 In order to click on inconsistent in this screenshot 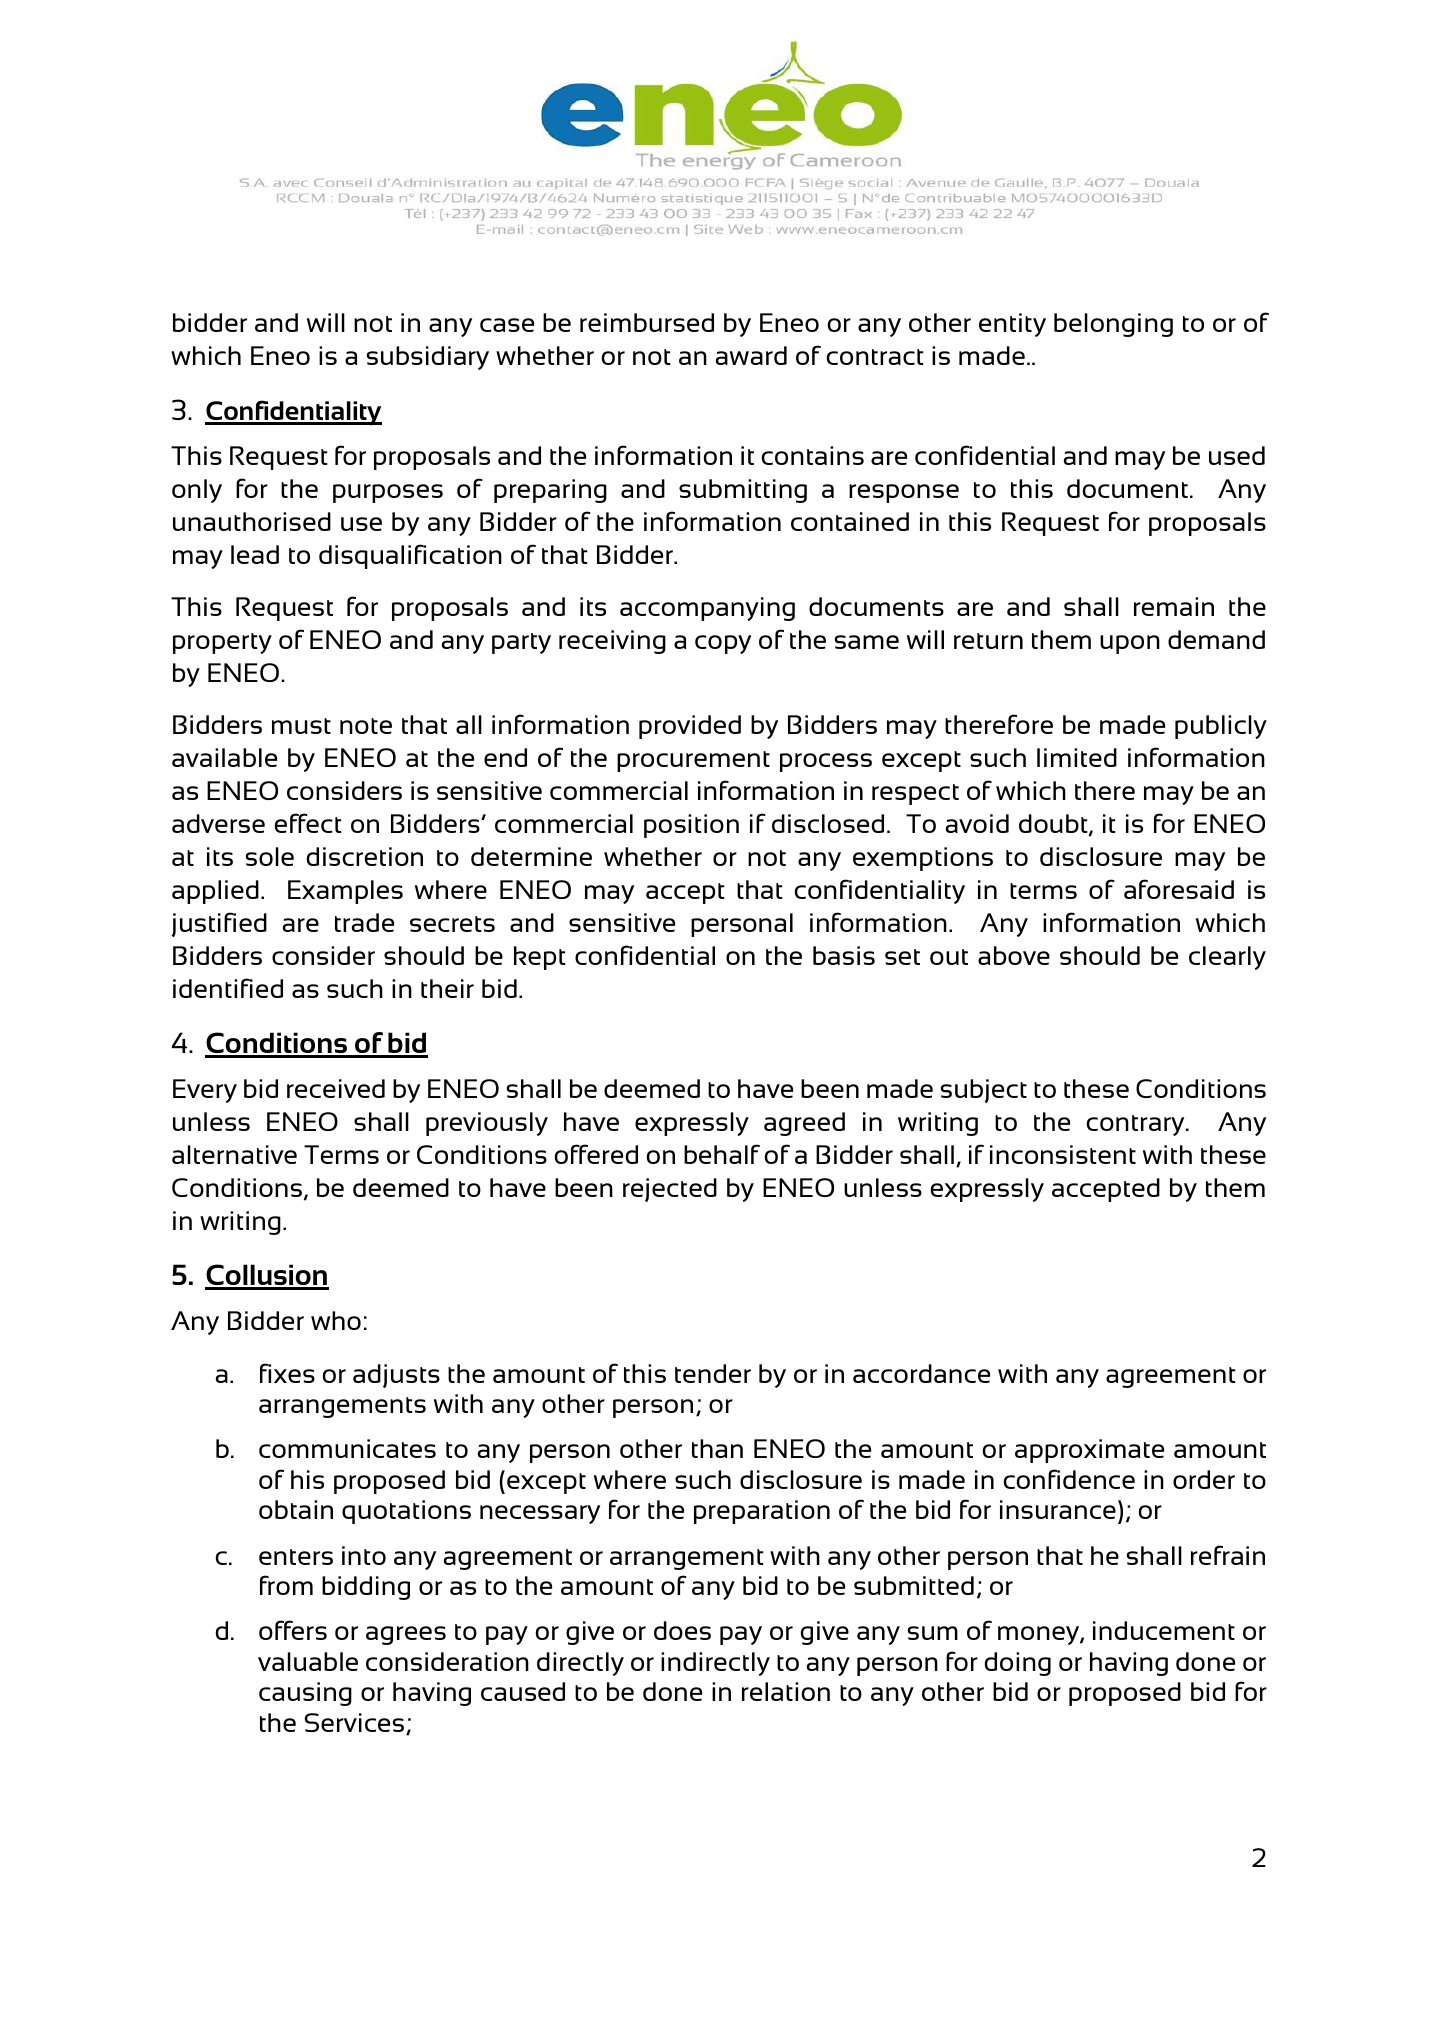, I will do `click(1063, 1154)`.
